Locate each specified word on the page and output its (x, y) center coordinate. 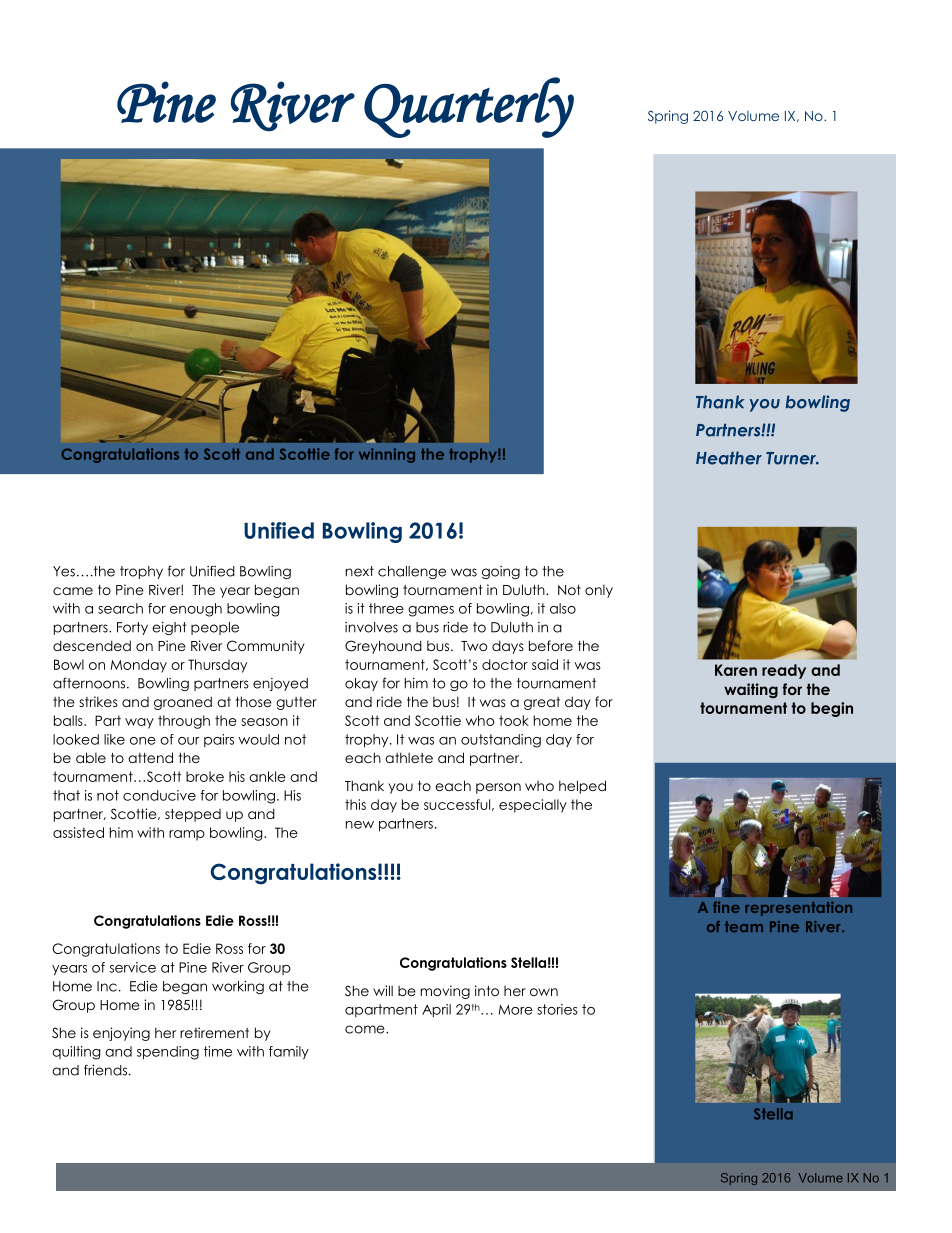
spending (168, 1053)
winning (387, 455)
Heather (729, 458)
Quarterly (469, 107)
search (120, 608)
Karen (736, 670)
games (431, 611)
